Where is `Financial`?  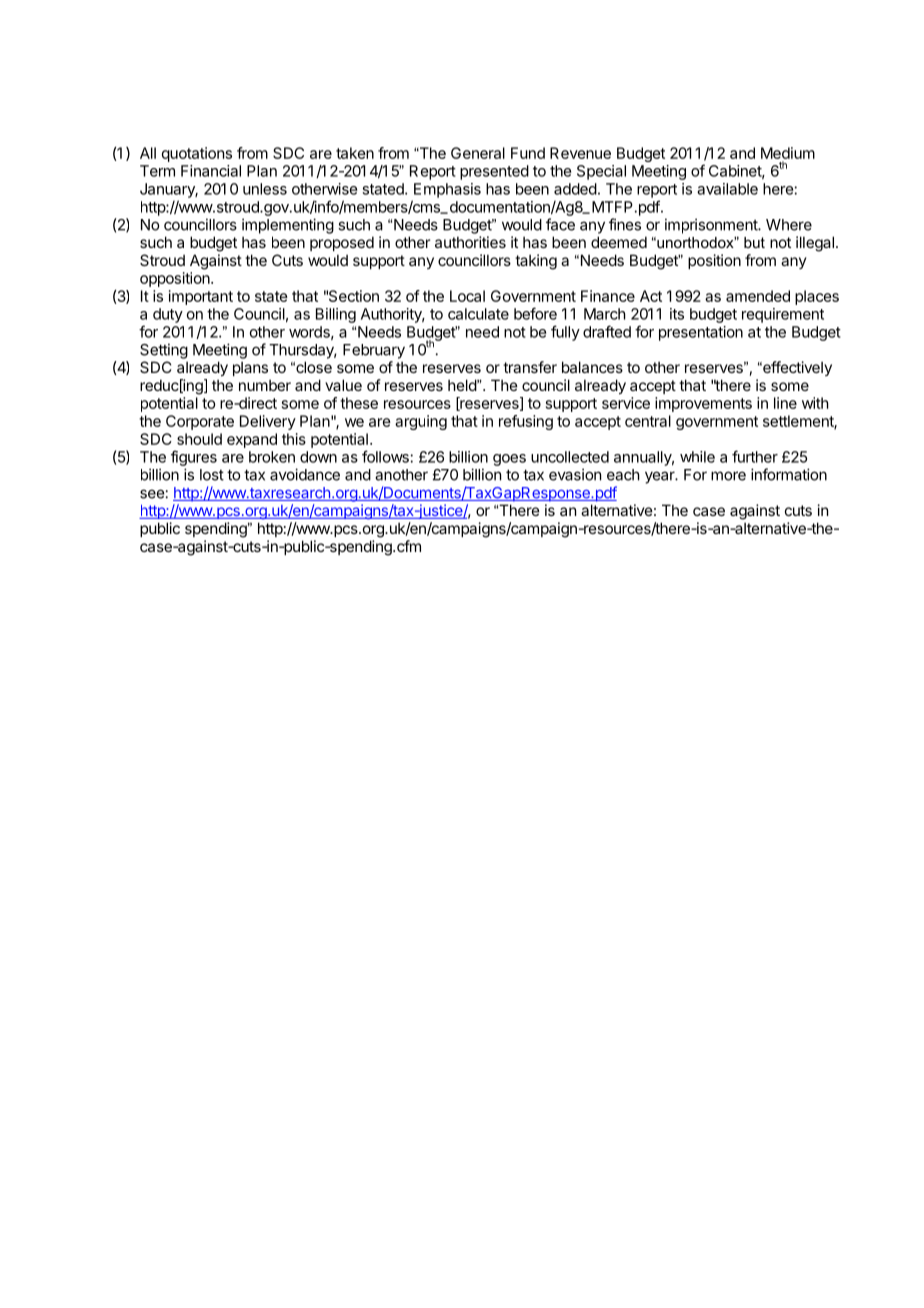 Financial is located at coordinates (211, 171).
